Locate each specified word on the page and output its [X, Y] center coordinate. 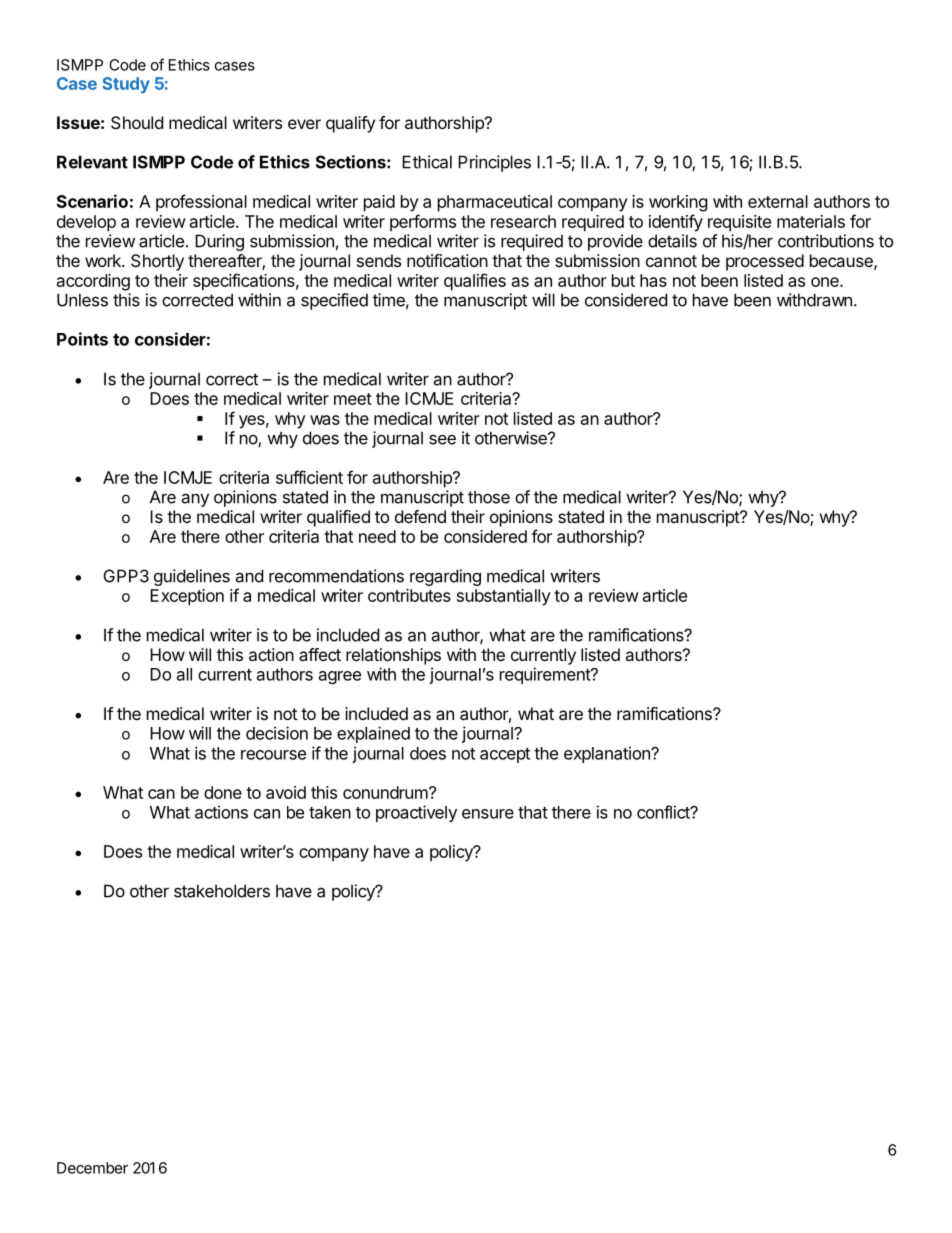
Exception [187, 597]
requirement [546, 675]
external [778, 201]
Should [137, 122]
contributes [409, 595]
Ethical [427, 162]
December [92, 1168]
